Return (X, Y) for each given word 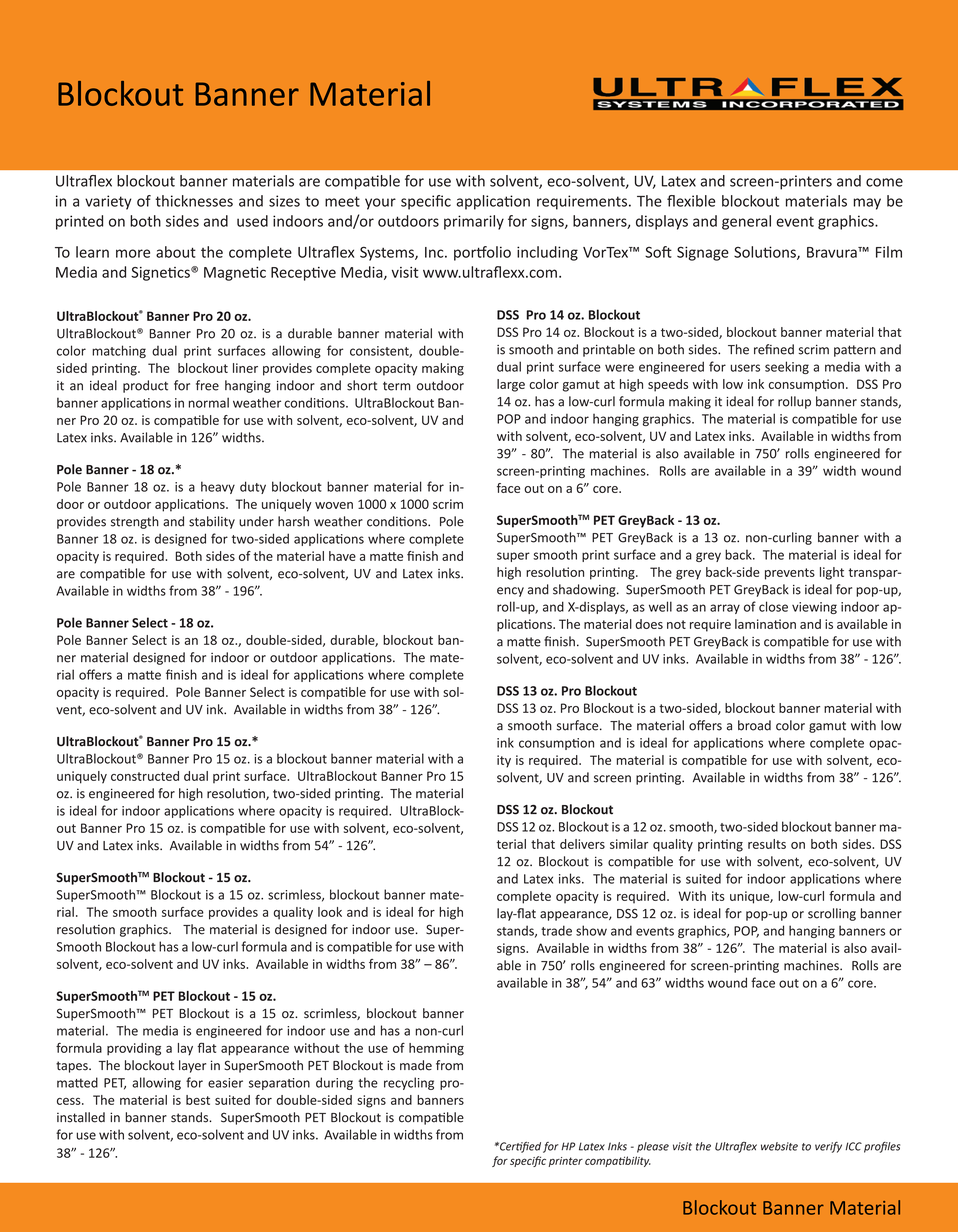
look (330, 912)
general (746, 222)
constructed (145, 776)
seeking (787, 367)
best (198, 1100)
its (718, 896)
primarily (474, 222)
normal (209, 402)
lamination (765, 624)
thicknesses (194, 201)
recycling (409, 1083)
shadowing (585, 590)
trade (556, 930)
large (511, 385)
